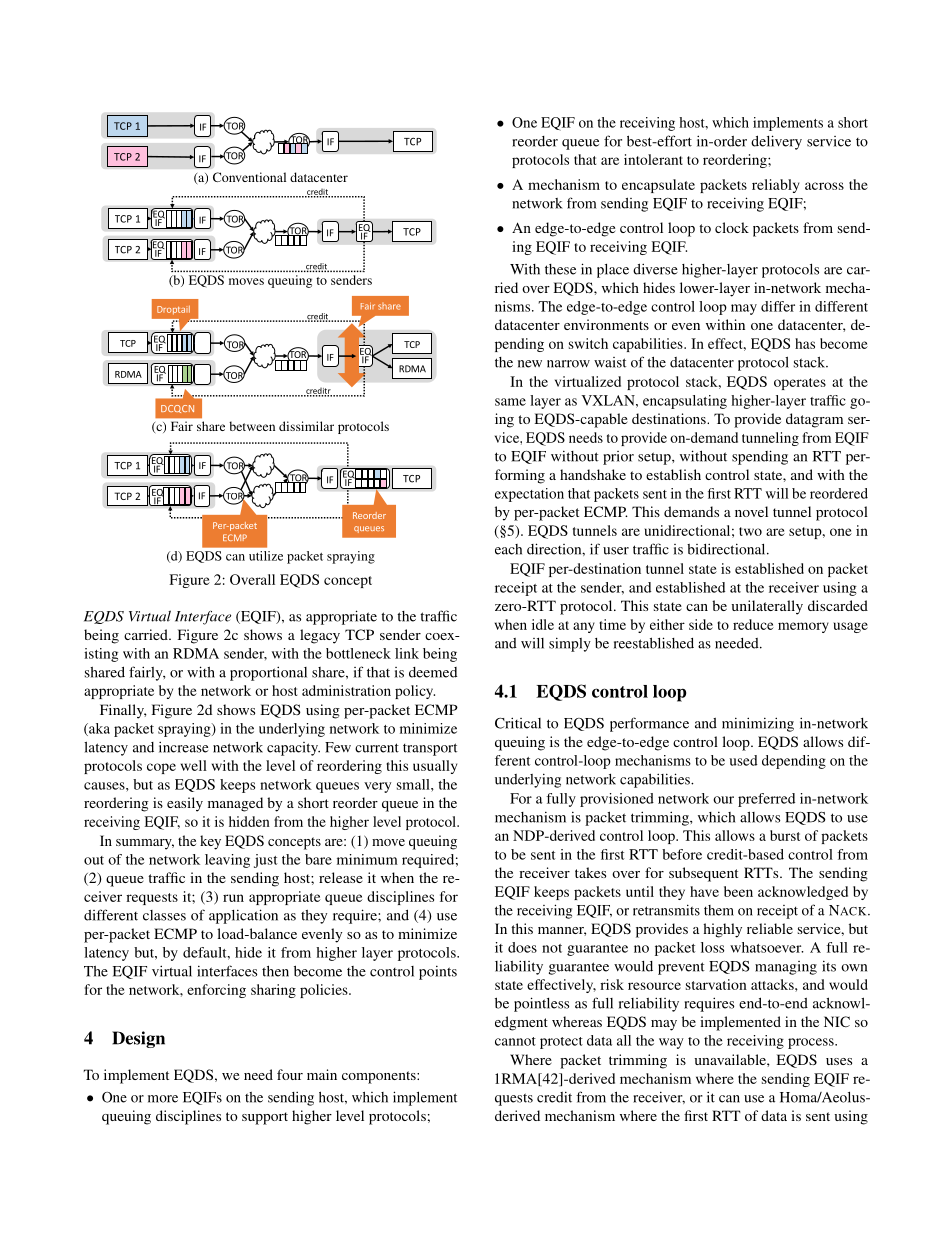  Describe the element at coordinates (268, 673) in the image. I see `proportional` at that location.
